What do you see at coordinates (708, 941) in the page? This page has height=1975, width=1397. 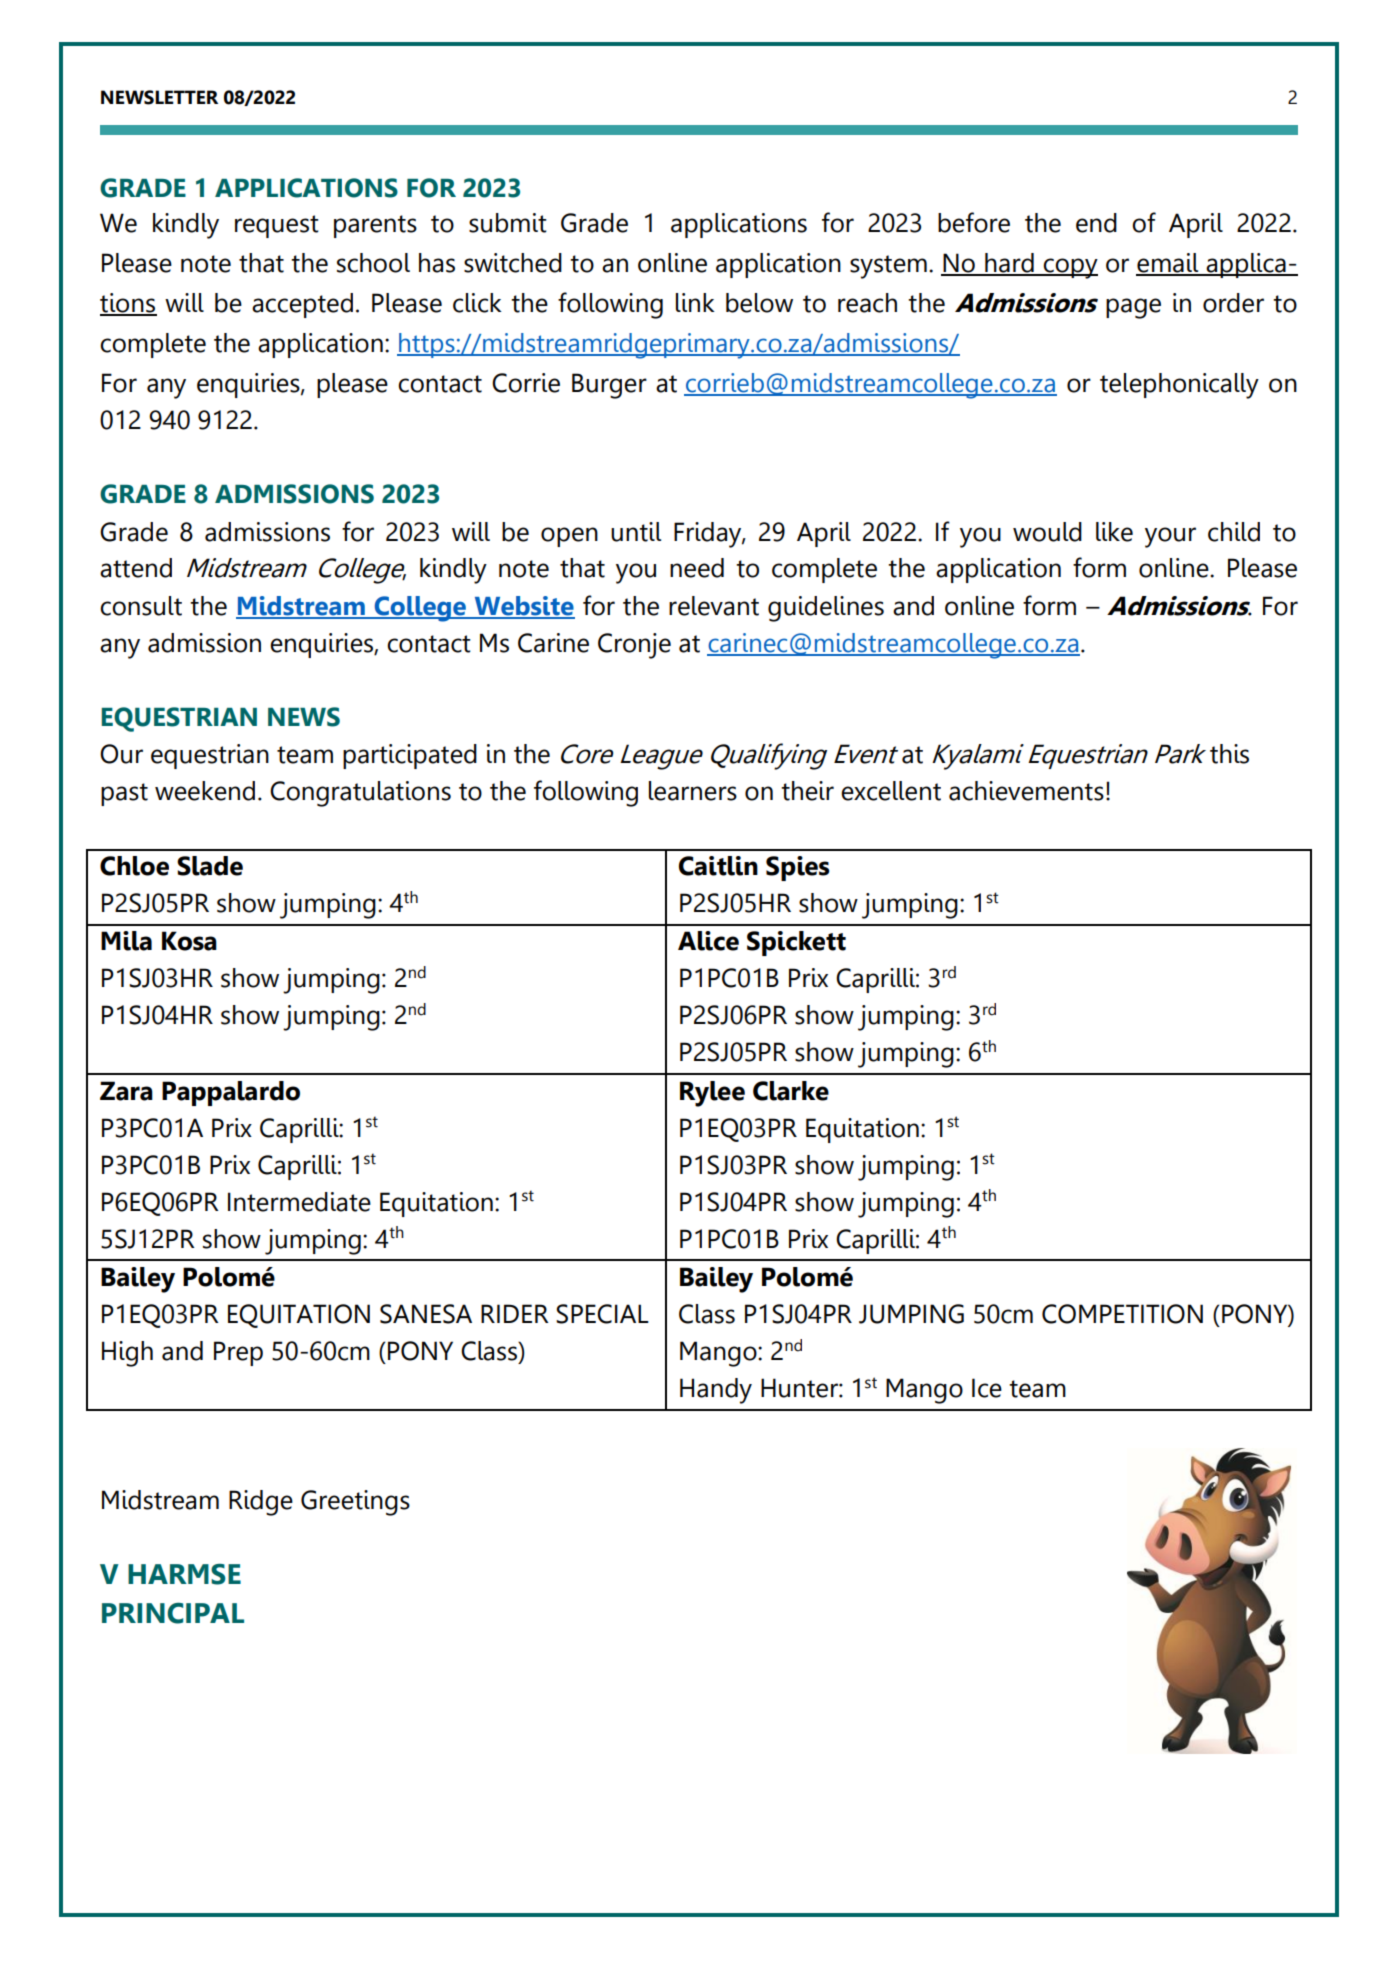 I see `Alice` at bounding box center [708, 941].
